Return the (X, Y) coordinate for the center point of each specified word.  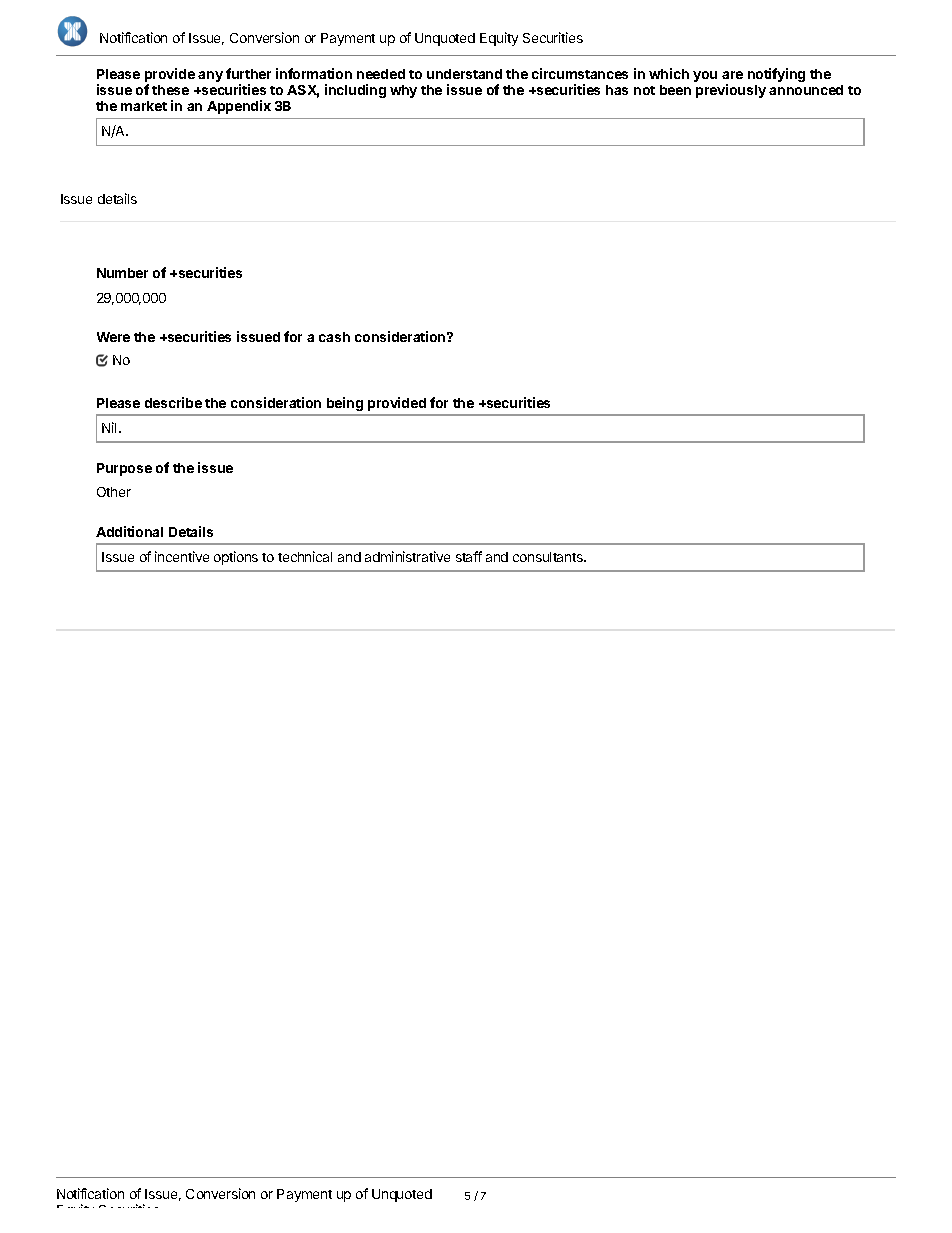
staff (469, 556)
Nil (111, 427)
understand (464, 74)
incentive (182, 556)
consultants (549, 557)
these (170, 90)
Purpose (124, 469)
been (675, 90)
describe (173, 402)
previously (731, 91)
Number (122, 273)
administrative (407, 556)
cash (334, 337)
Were (113, 337)
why (403, 91)
